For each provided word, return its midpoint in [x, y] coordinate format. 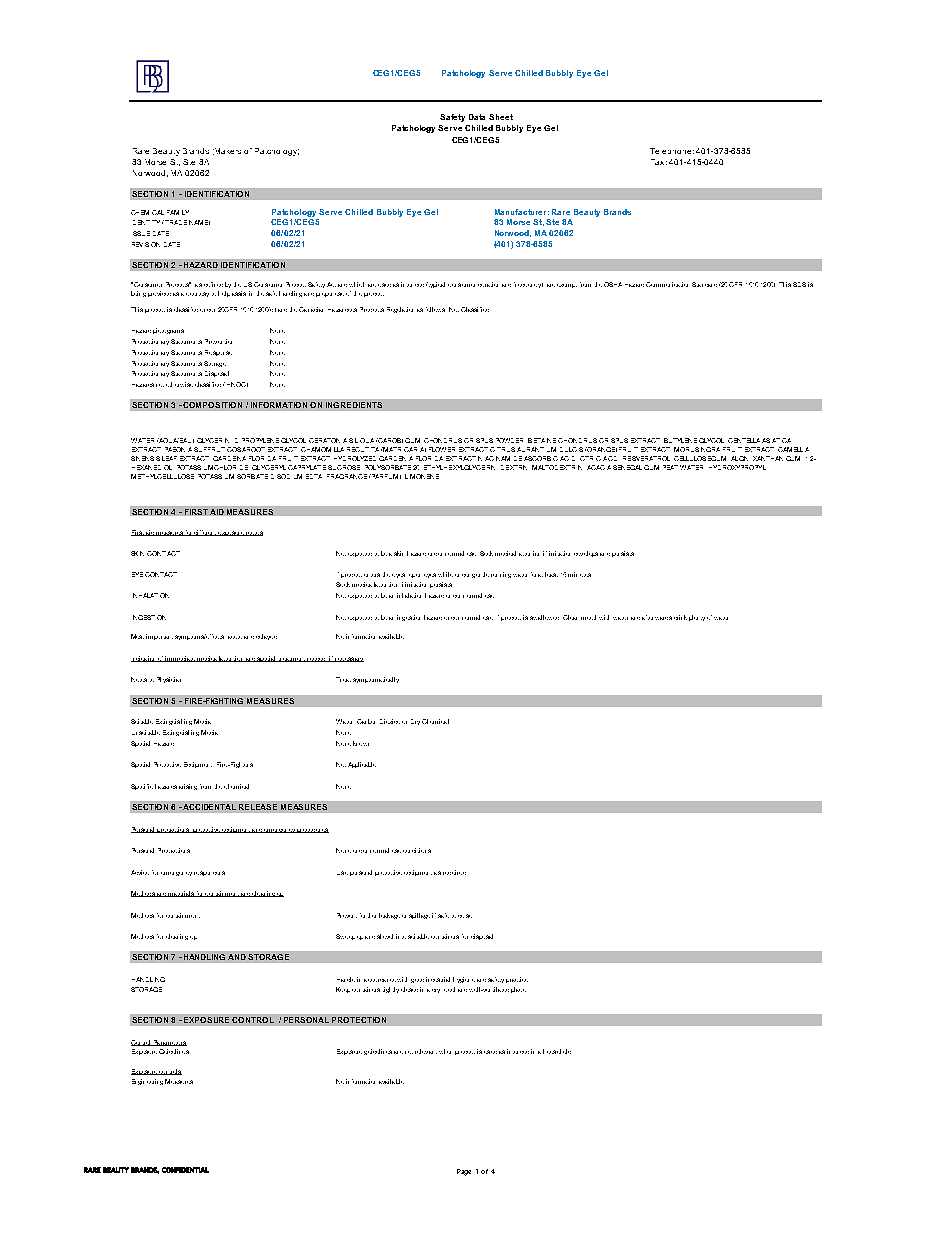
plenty [697, 618]
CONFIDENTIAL [185, 1170]
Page [464, 1172]
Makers [227, 151]
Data [477, 117]
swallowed [544, 617]
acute [235, 637]
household [557, 1051]
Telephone [670, 151]
